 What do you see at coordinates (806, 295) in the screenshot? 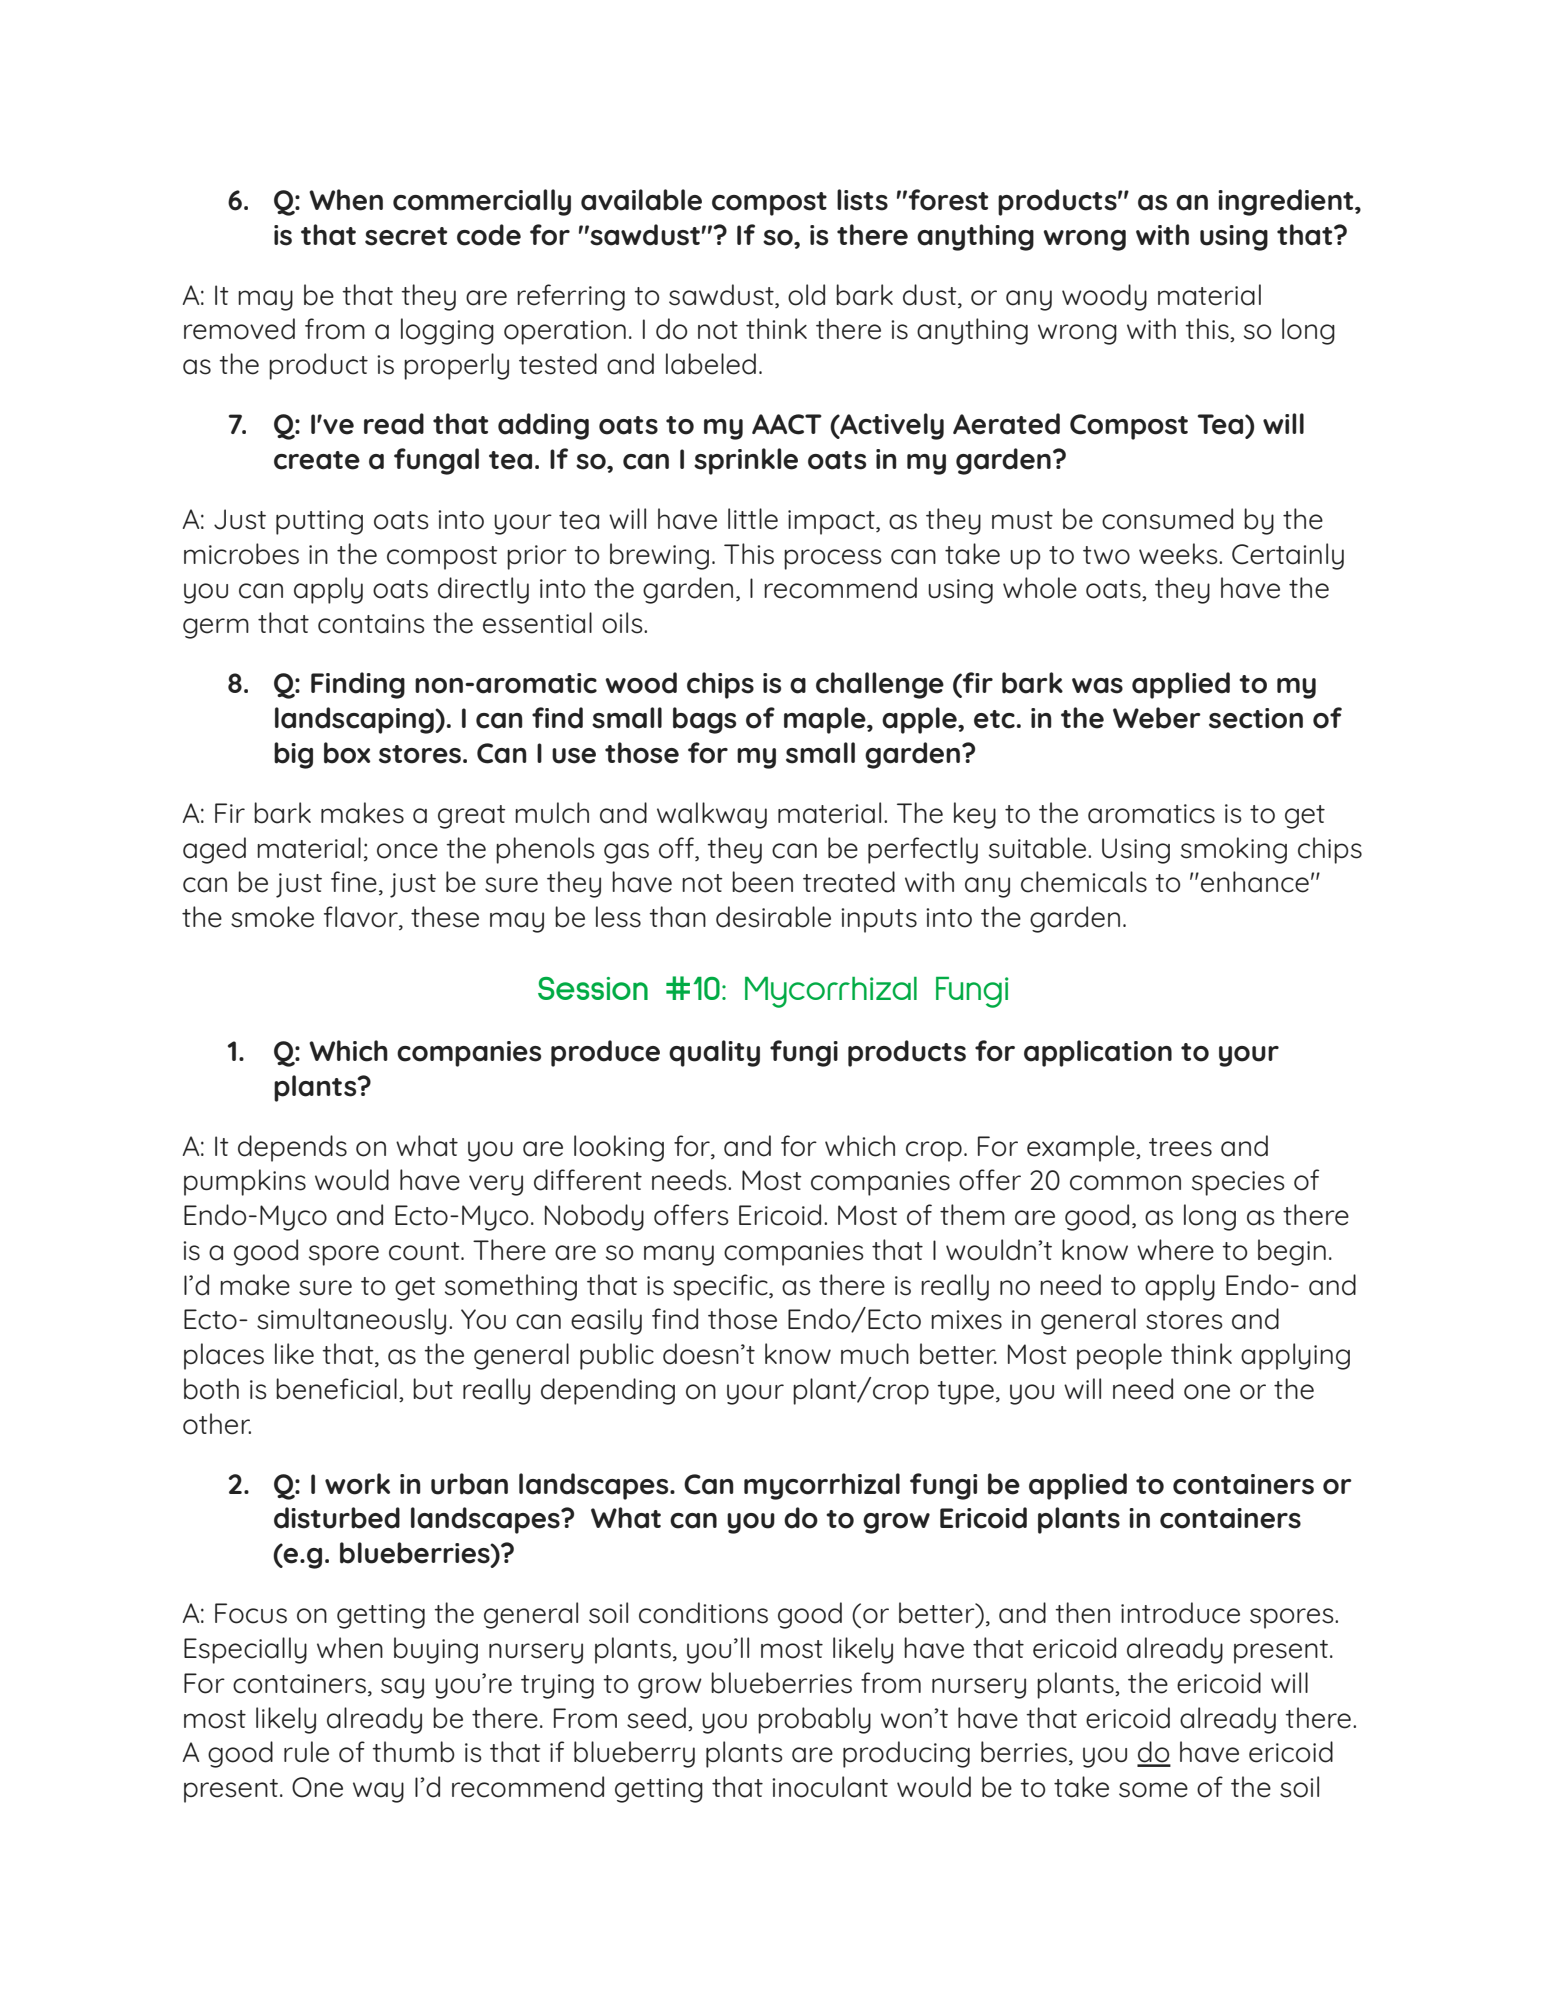
I see `old` at bounding box center [806, 295].
